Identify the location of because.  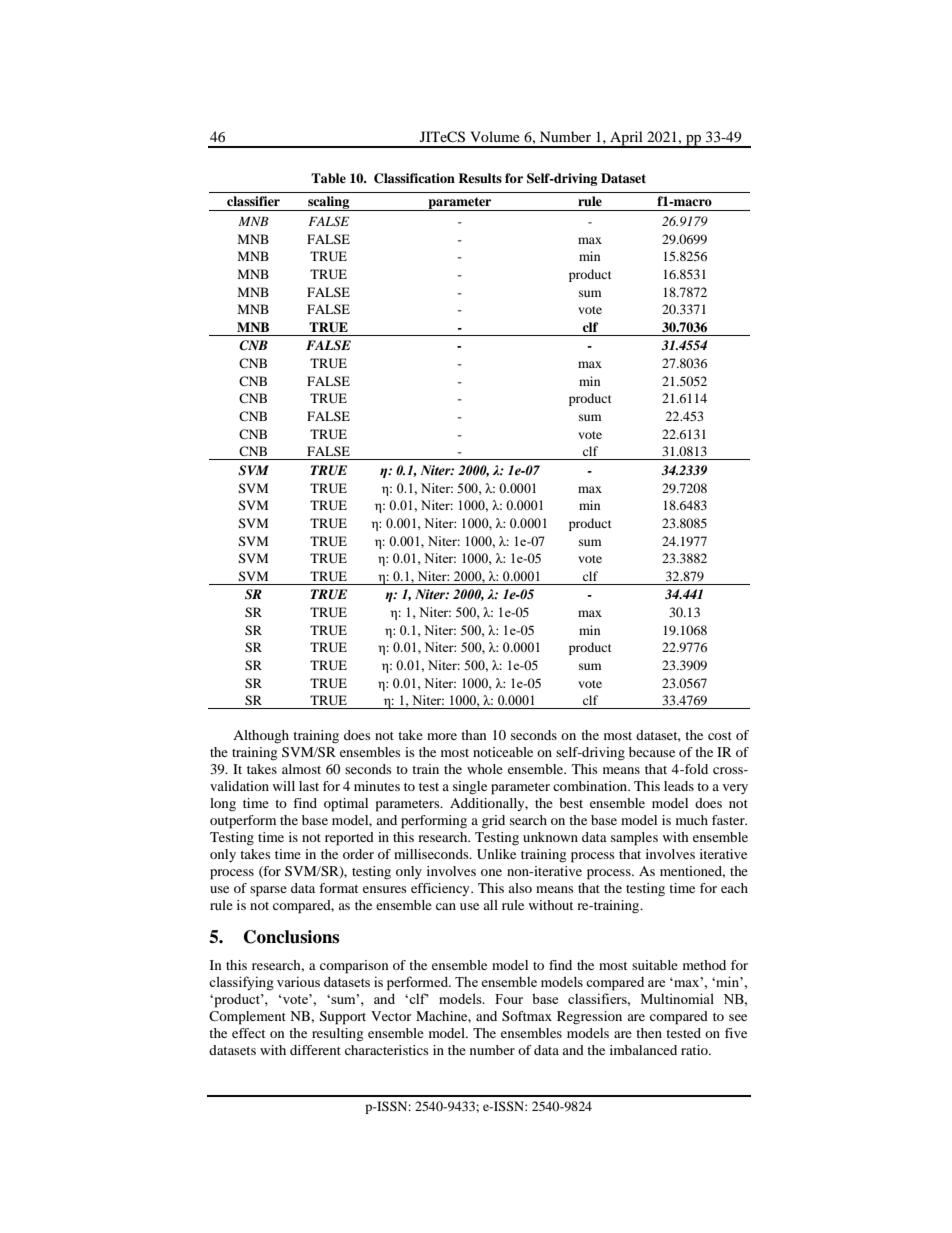
(652, 752).
